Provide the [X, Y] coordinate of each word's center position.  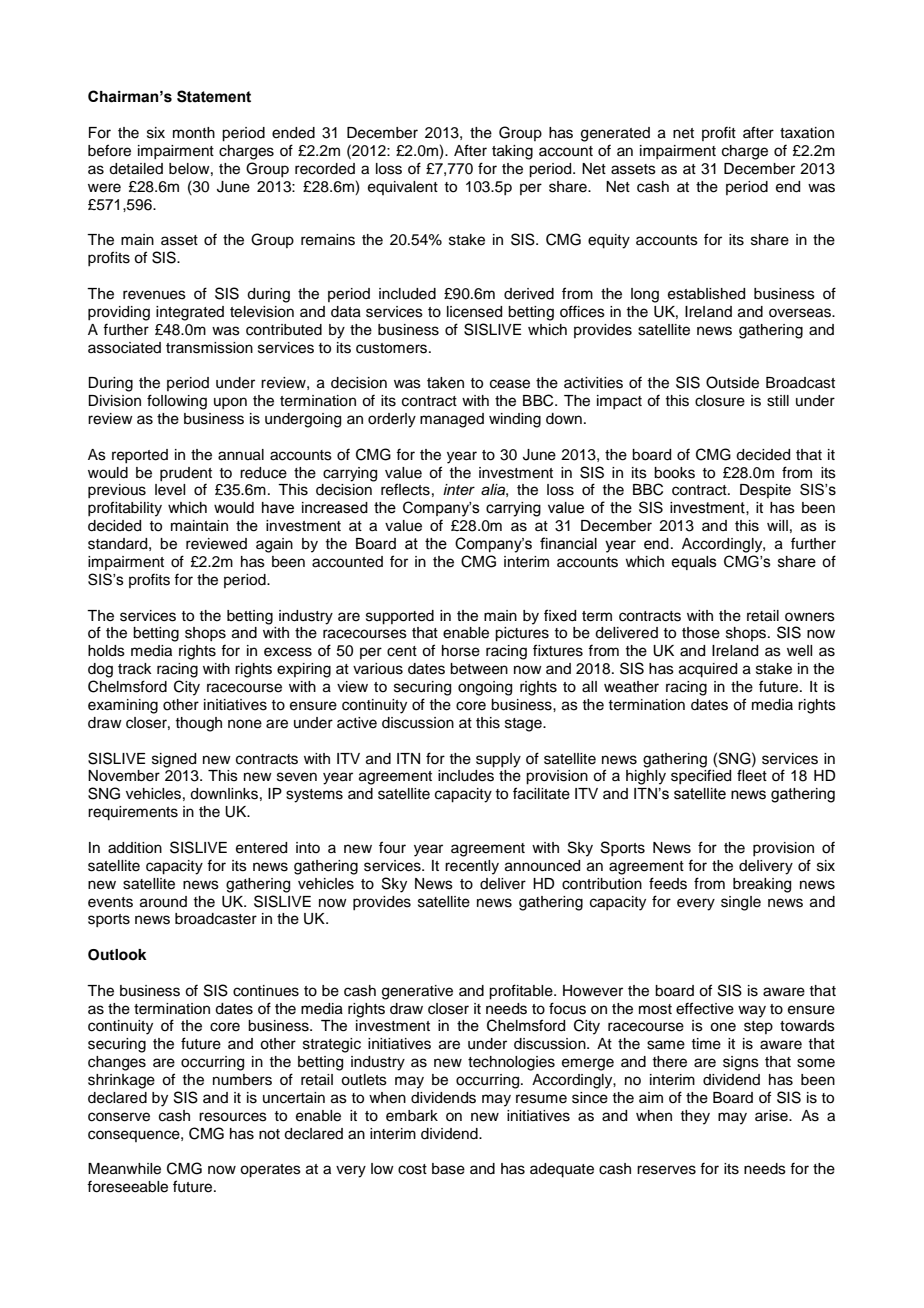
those [701, 633]
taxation [807, 133]
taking [512, 152]
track [135, 669]
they [695, 1117]
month [194, 133]
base [448, 1169]
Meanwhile [124, 1169]
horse [461, 651]
